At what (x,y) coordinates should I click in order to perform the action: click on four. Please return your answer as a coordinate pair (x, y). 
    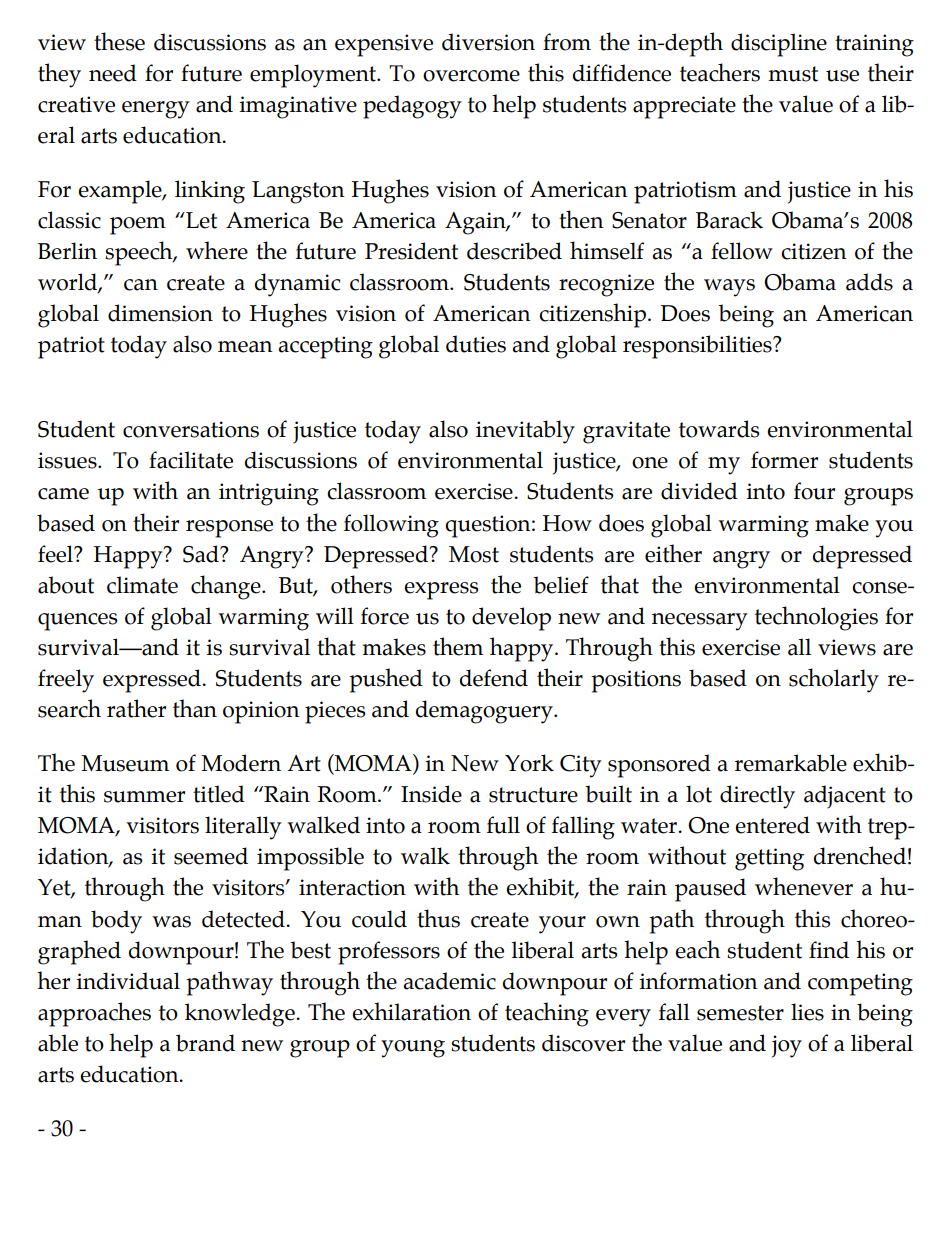
    Looking at the image, I should click on (814, 491).
